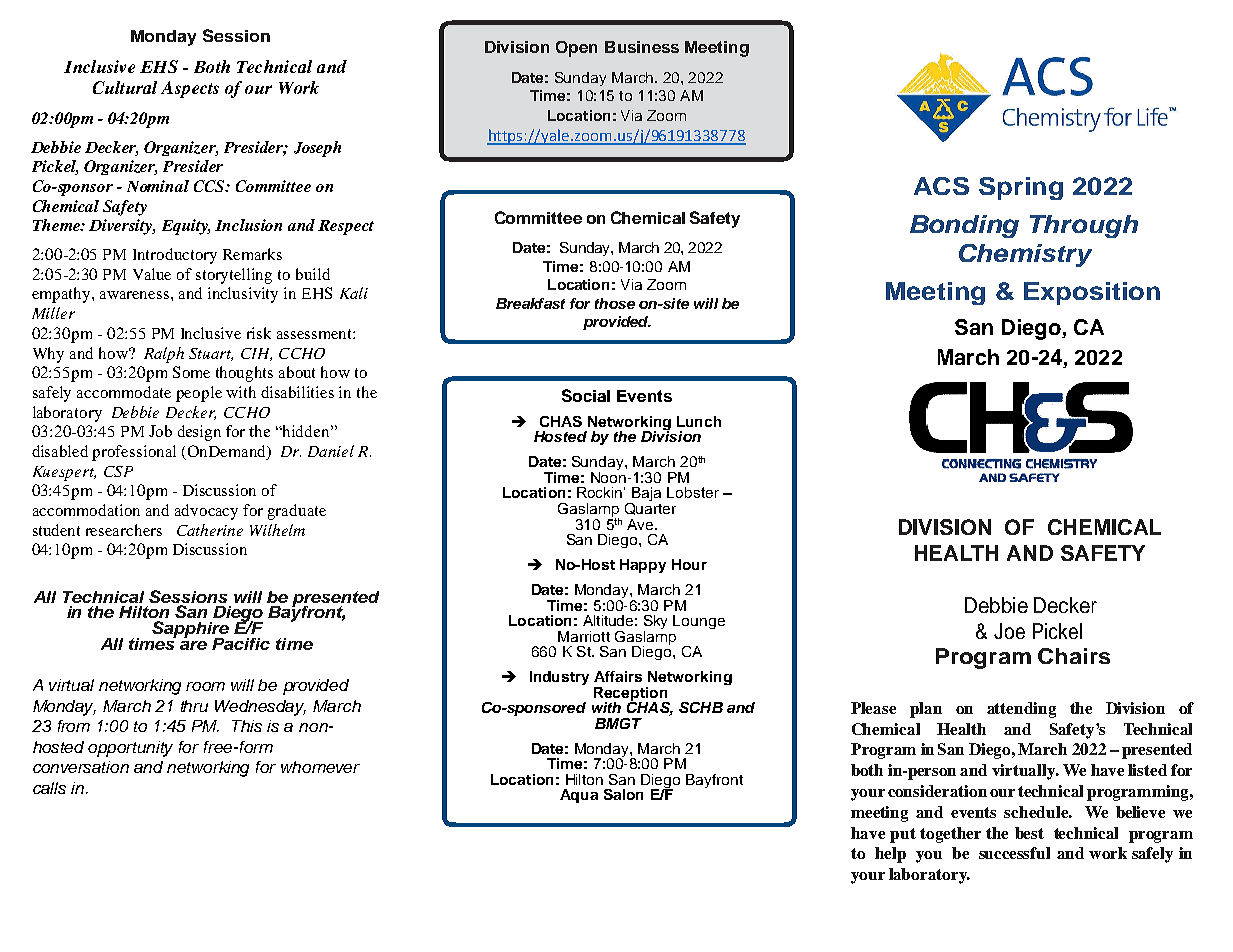 Image resolution: width=1233 pixels, height=952 pixels. Describe the element at coordinates (210, 530) in the image. I see `Catherine` at that location.
